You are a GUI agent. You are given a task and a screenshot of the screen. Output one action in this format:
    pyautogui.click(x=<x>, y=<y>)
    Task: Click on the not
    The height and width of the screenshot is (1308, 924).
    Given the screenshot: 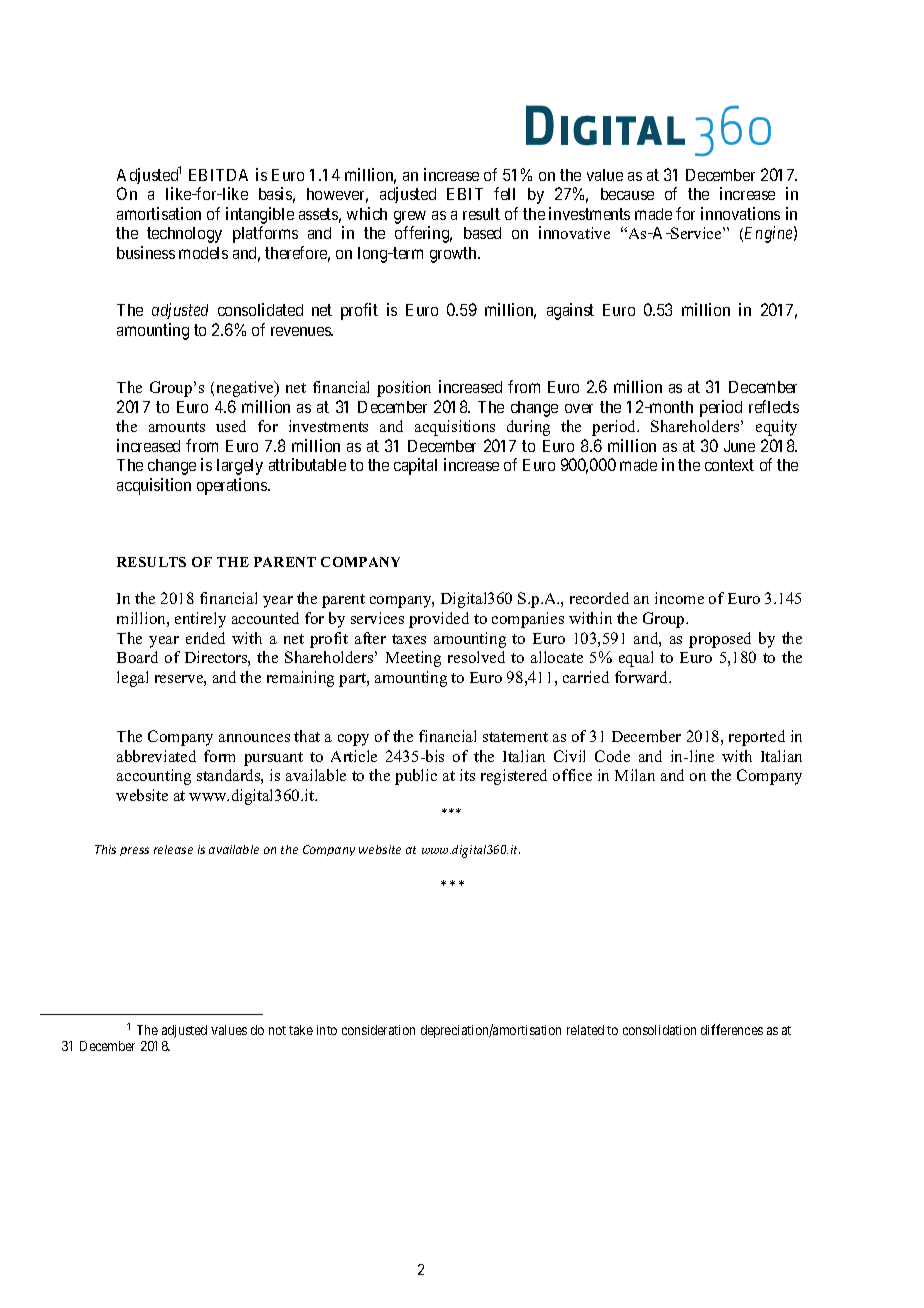 What is the action you would take?
    pyautogui.click(x=277, y=1030)
